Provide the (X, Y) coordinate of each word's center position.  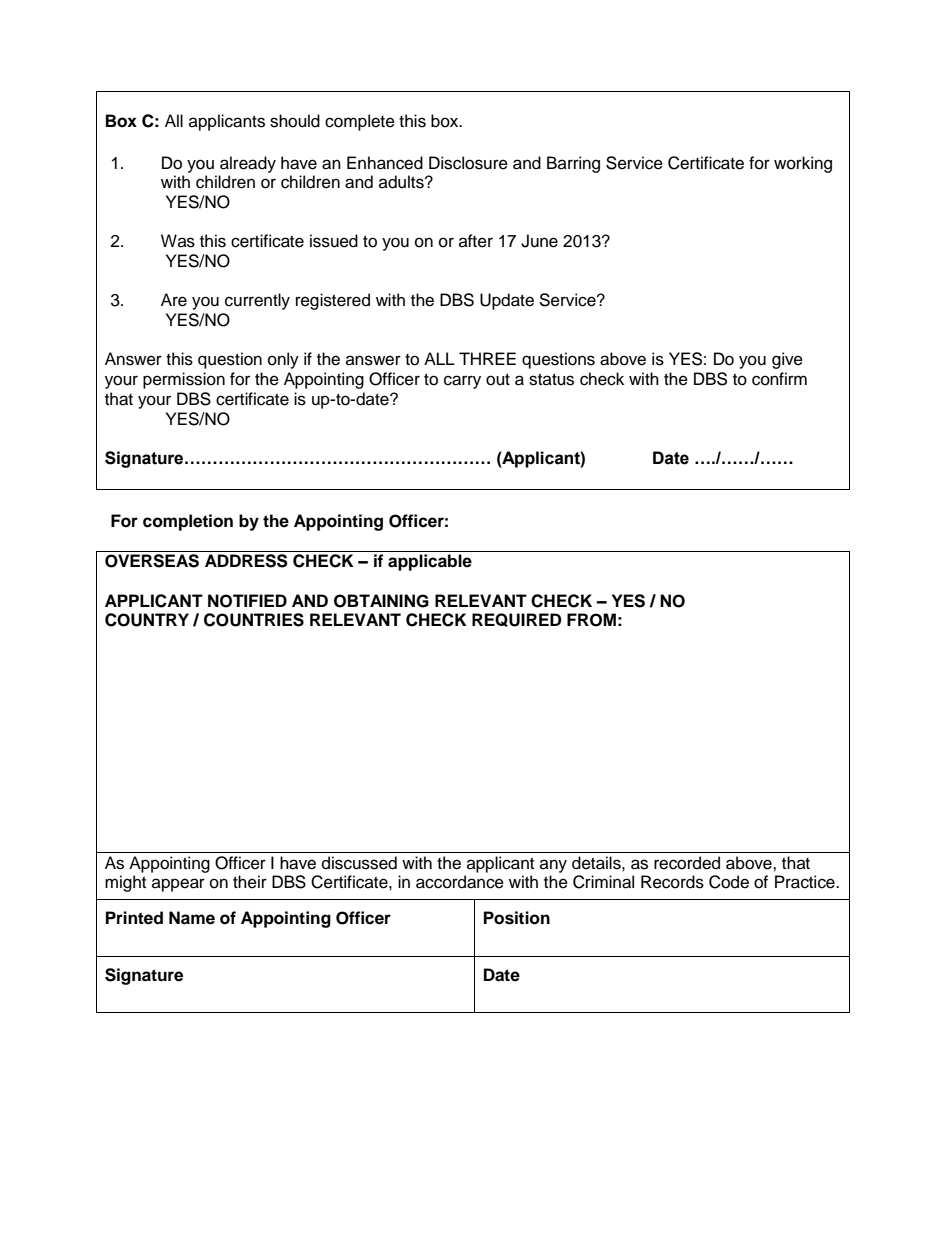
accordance (460, 882)
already (248, 164)
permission (184, 380)
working (803, 164)
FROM (591, 620)
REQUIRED (516, 620)
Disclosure (468, 163)
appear (178, 885)
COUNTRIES (254, 620)
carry (462, 382)
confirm (779, 379)
